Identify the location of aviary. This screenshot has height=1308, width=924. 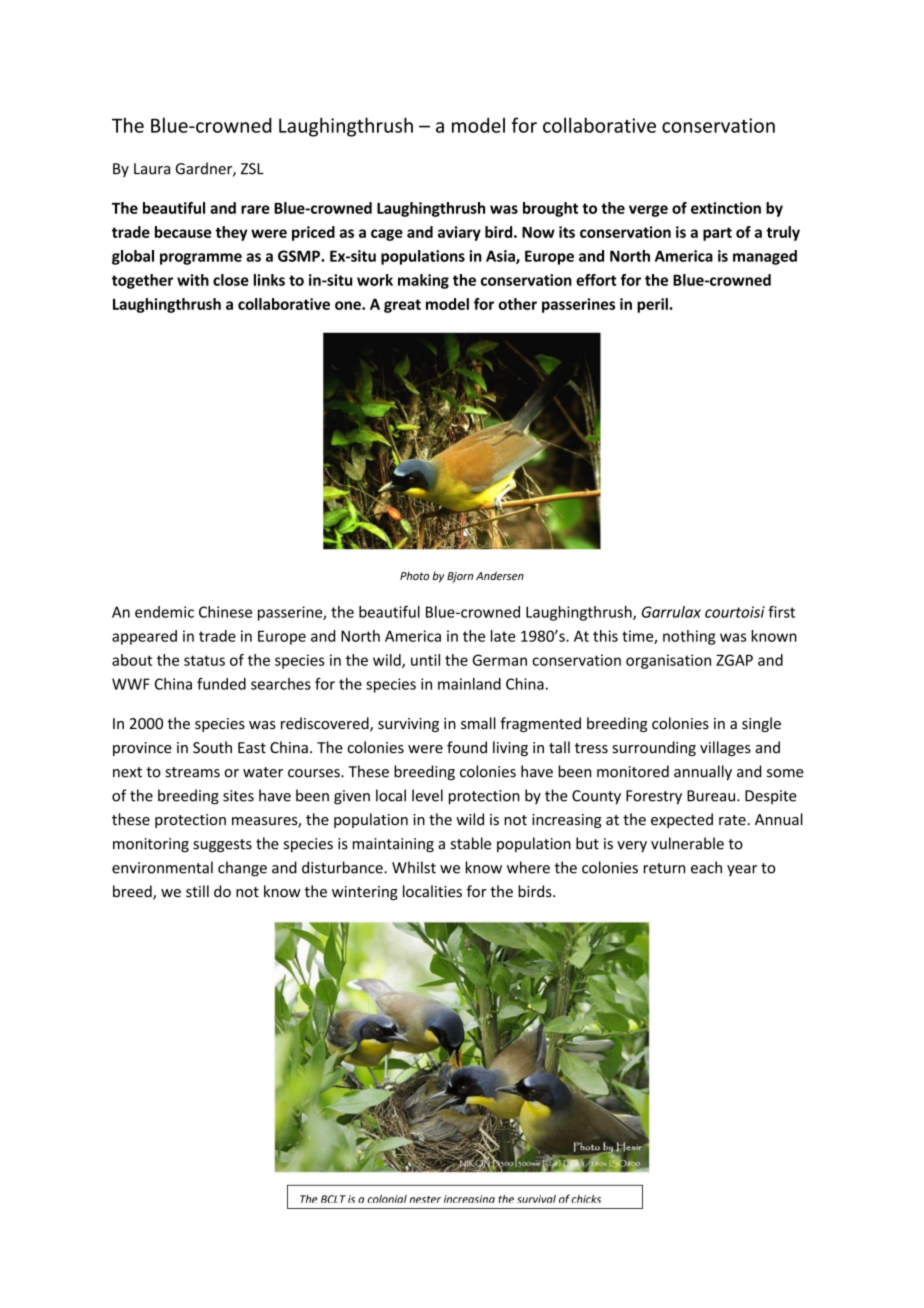
(459, 233).
